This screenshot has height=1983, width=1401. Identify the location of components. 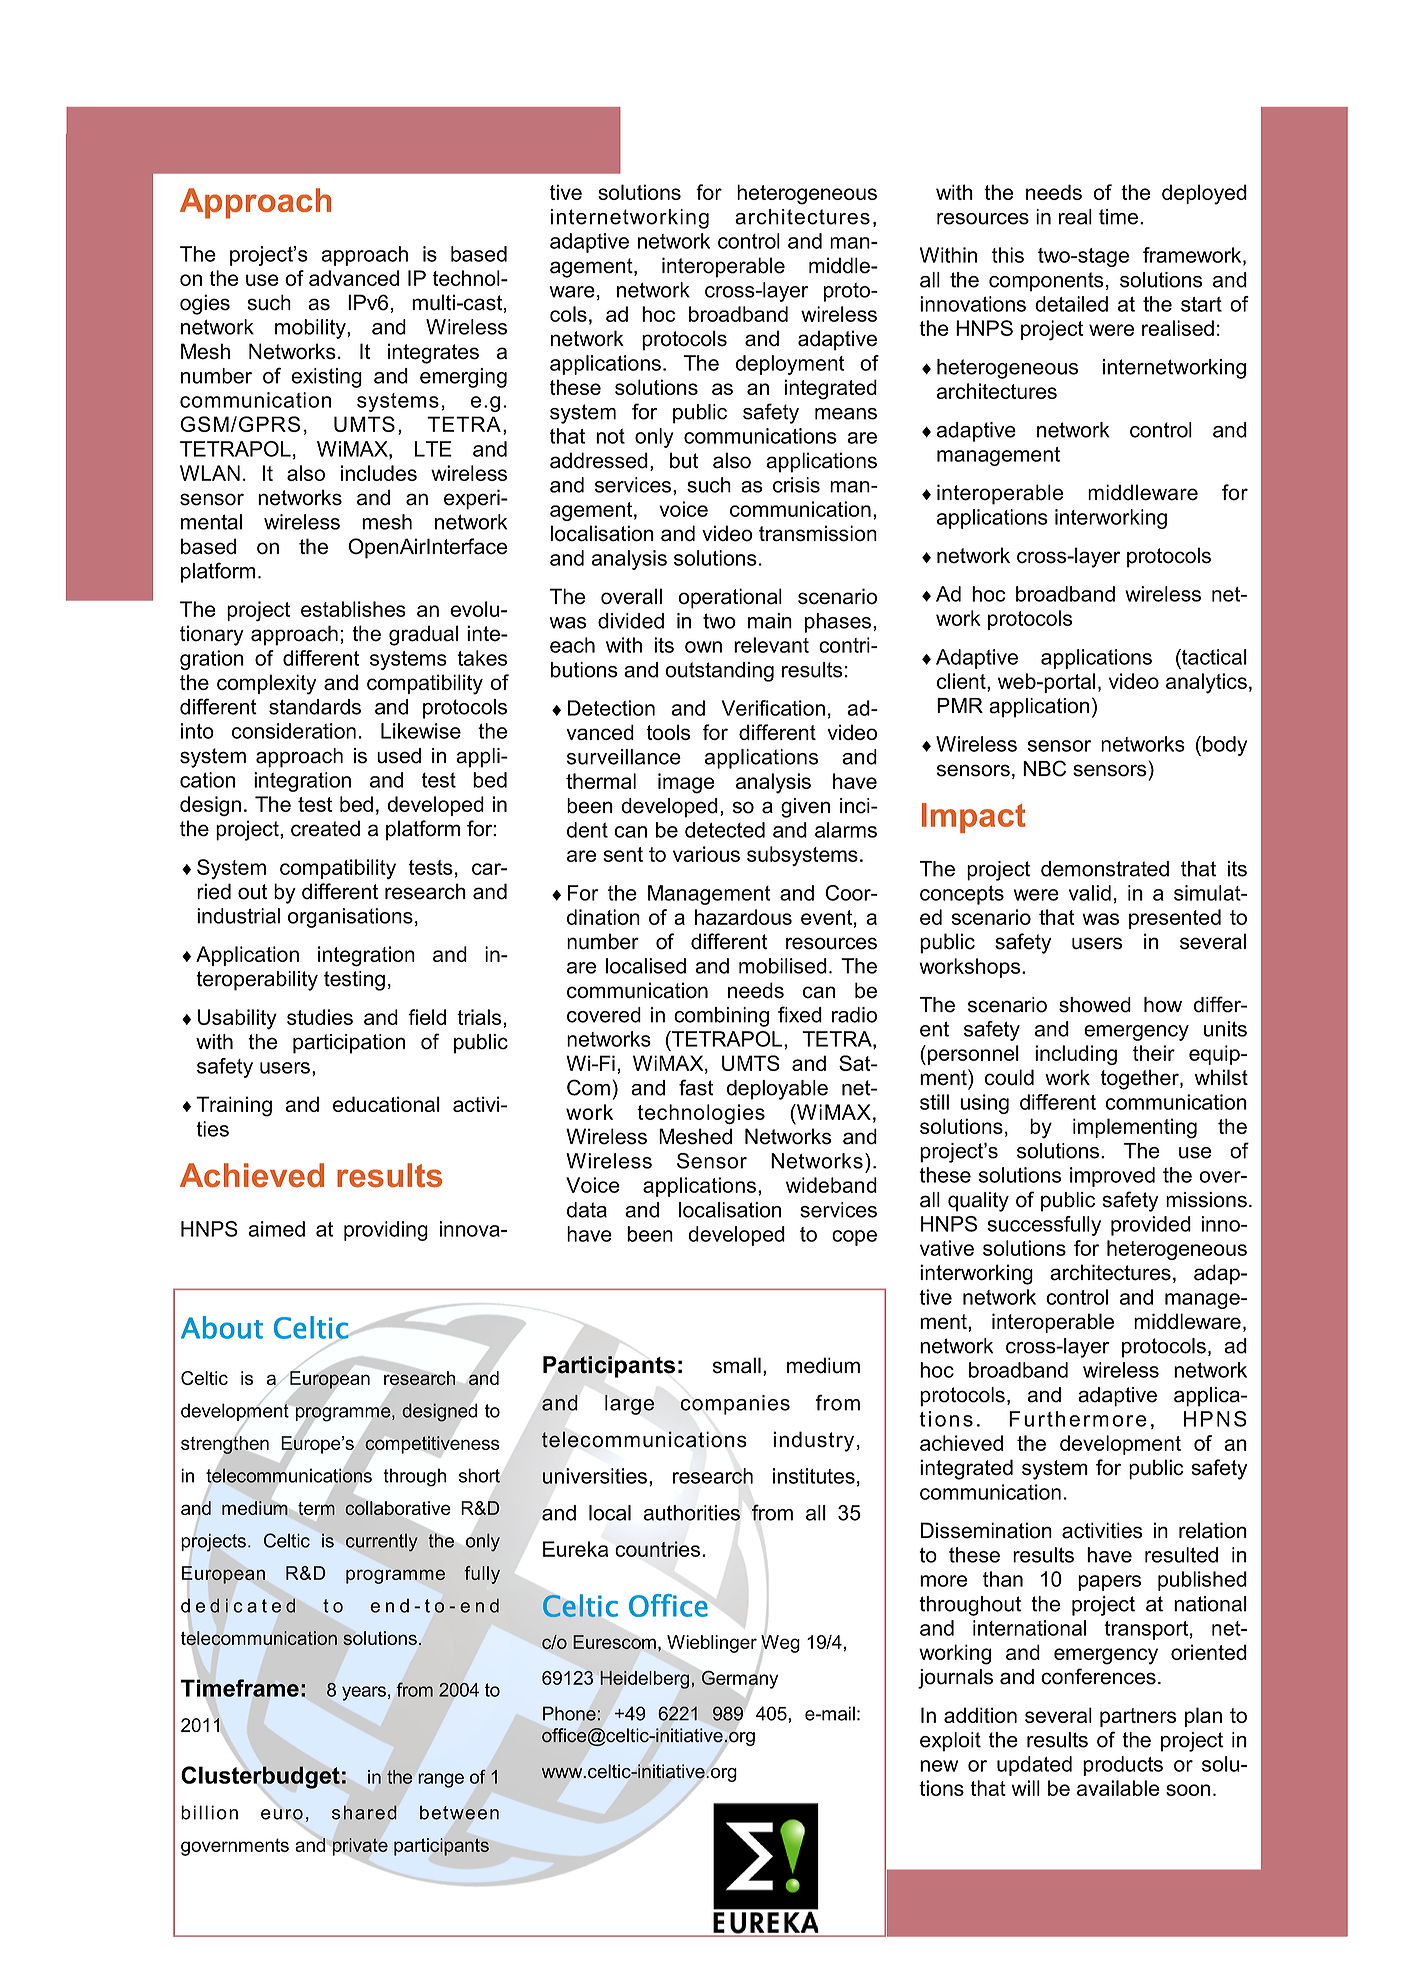
(1046, 282).
